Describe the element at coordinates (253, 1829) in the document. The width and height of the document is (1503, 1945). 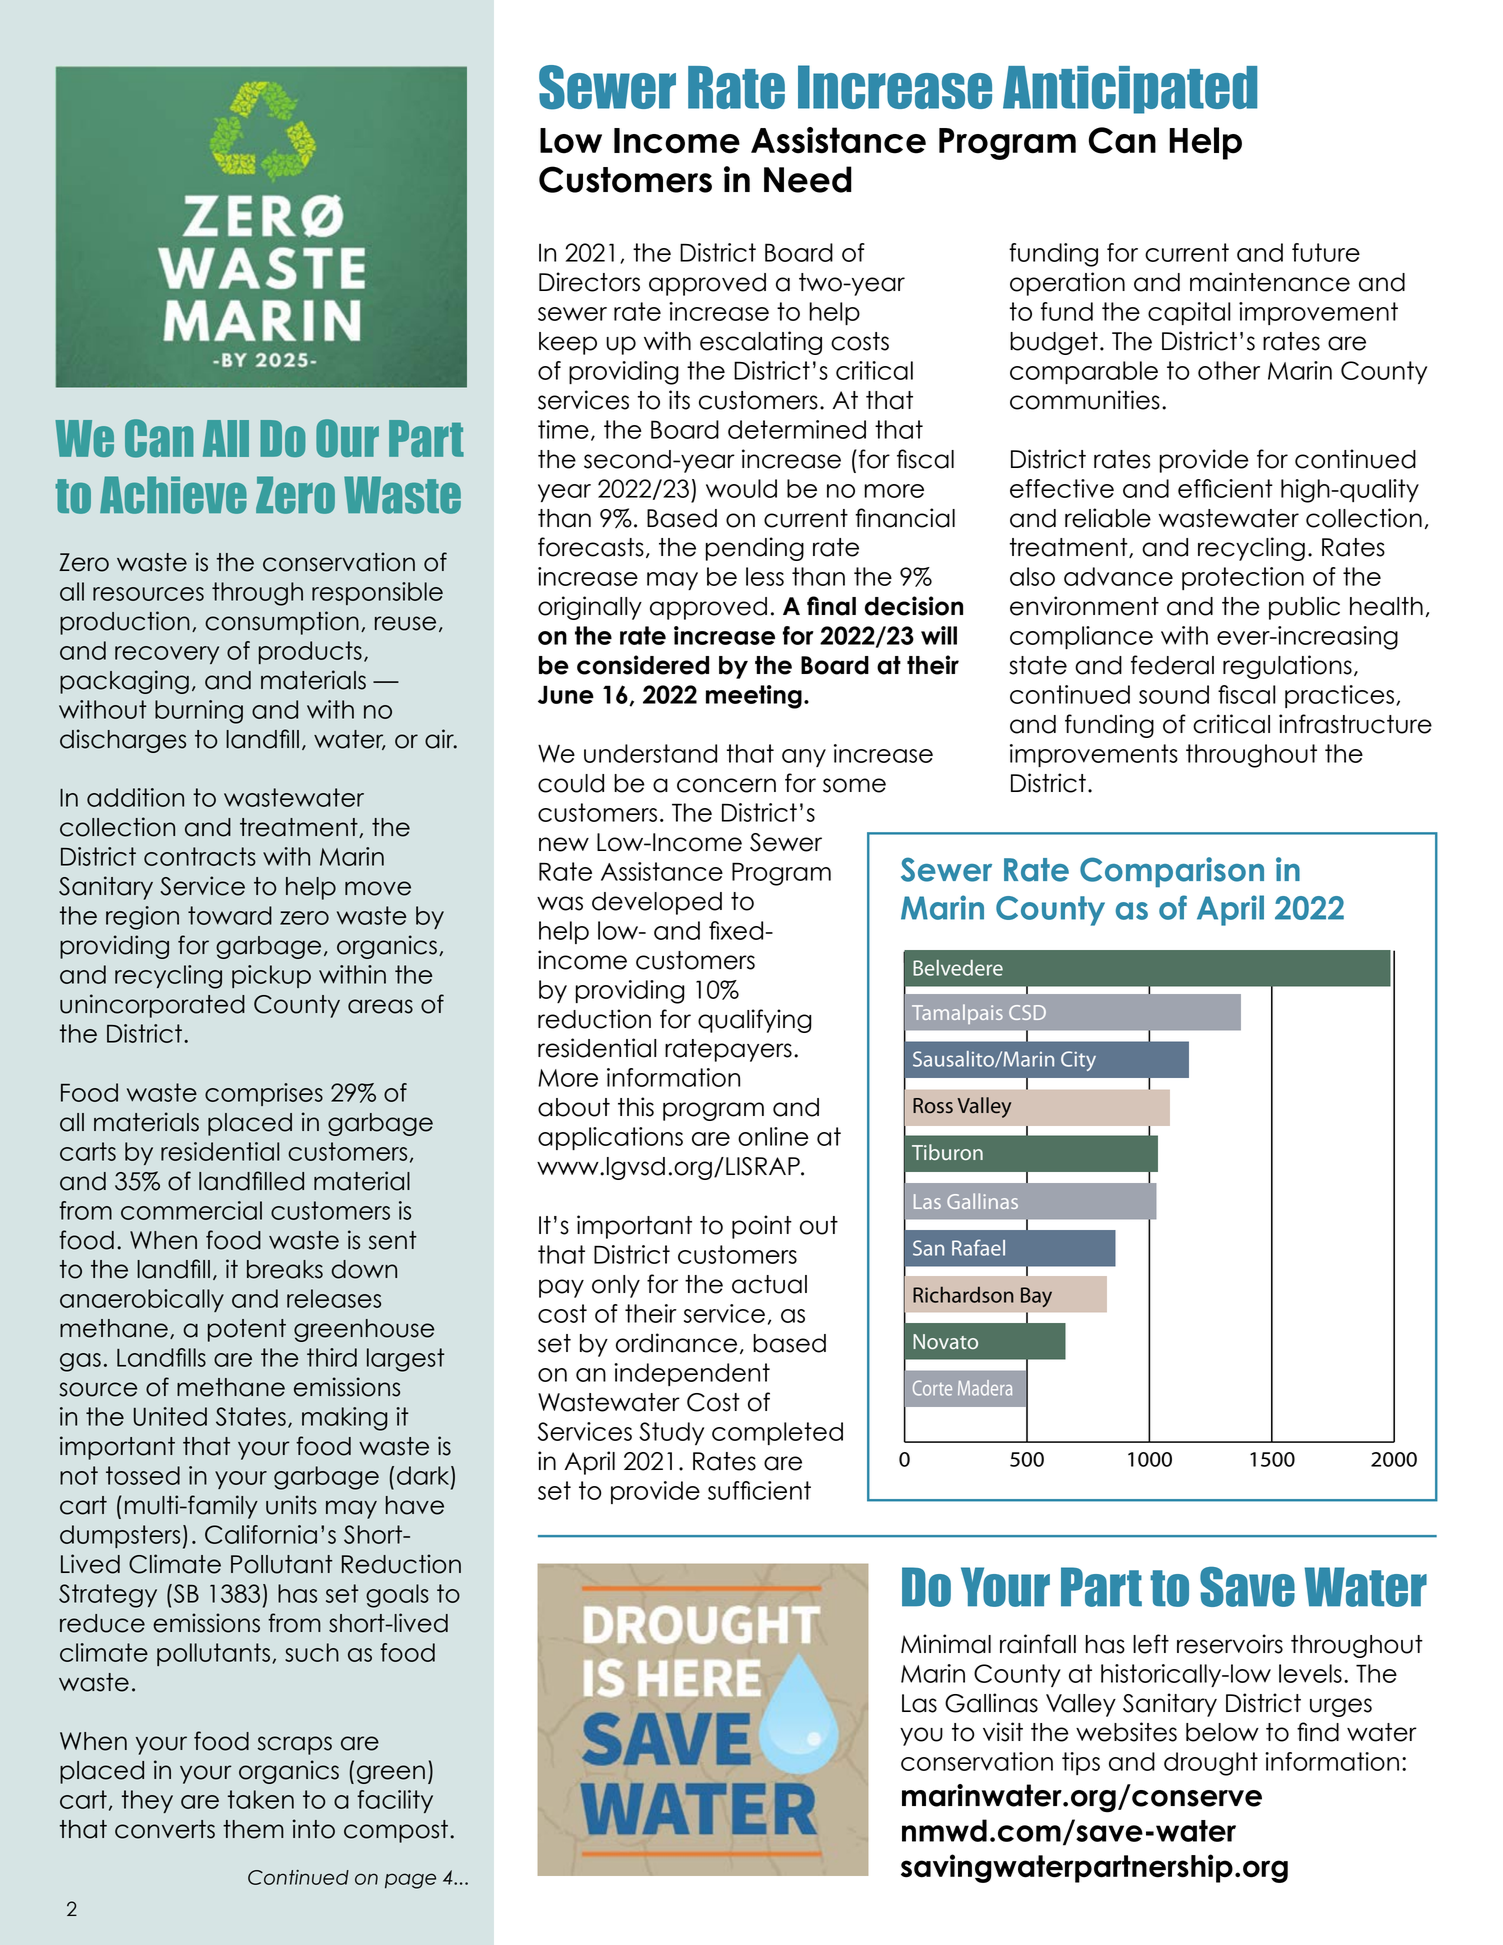
I see `them` at that location.
